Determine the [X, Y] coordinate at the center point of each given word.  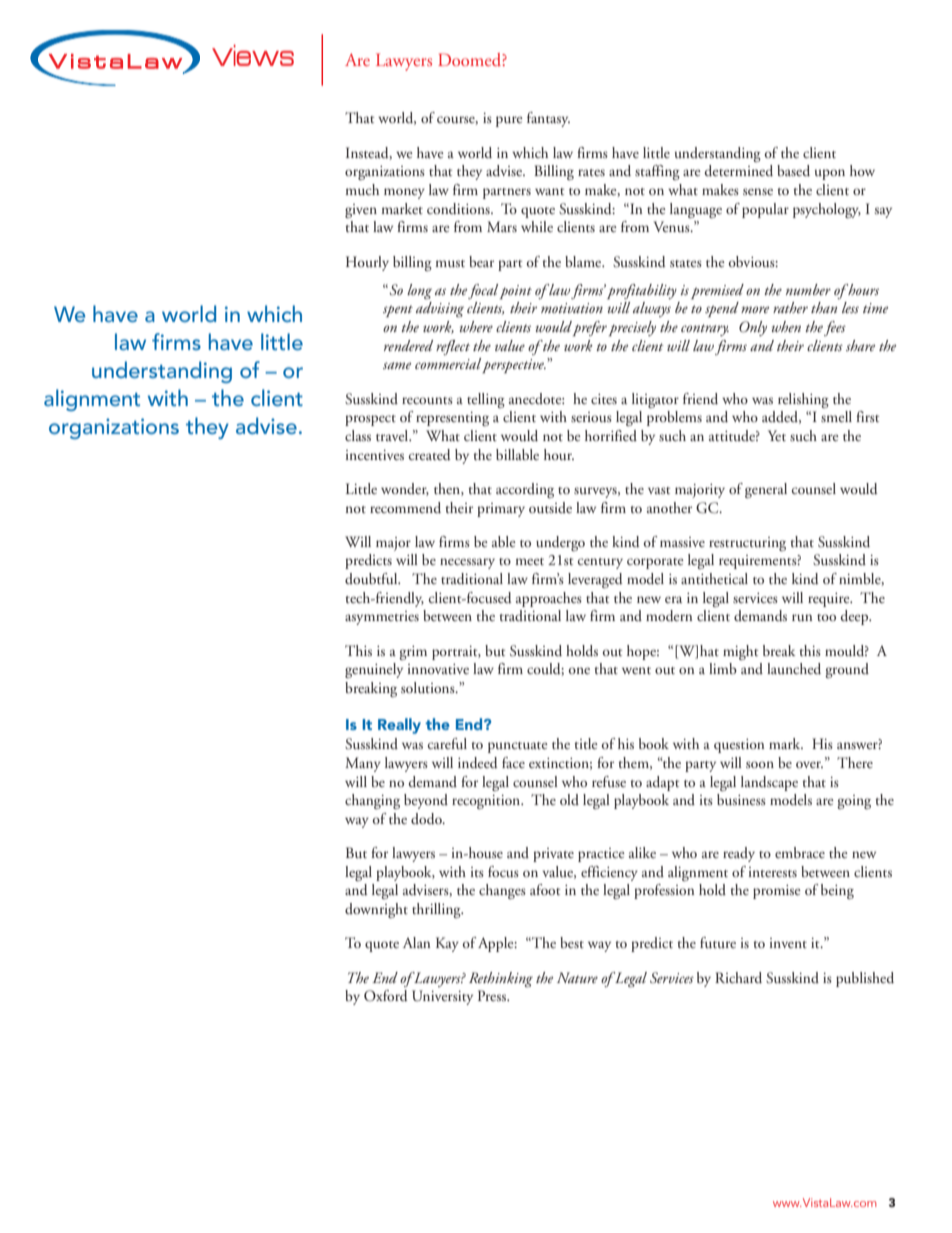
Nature [577, 977]
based [793, 171]
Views [253, 55]
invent [788, 943]
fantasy [548, 119]
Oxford [386, 996]
